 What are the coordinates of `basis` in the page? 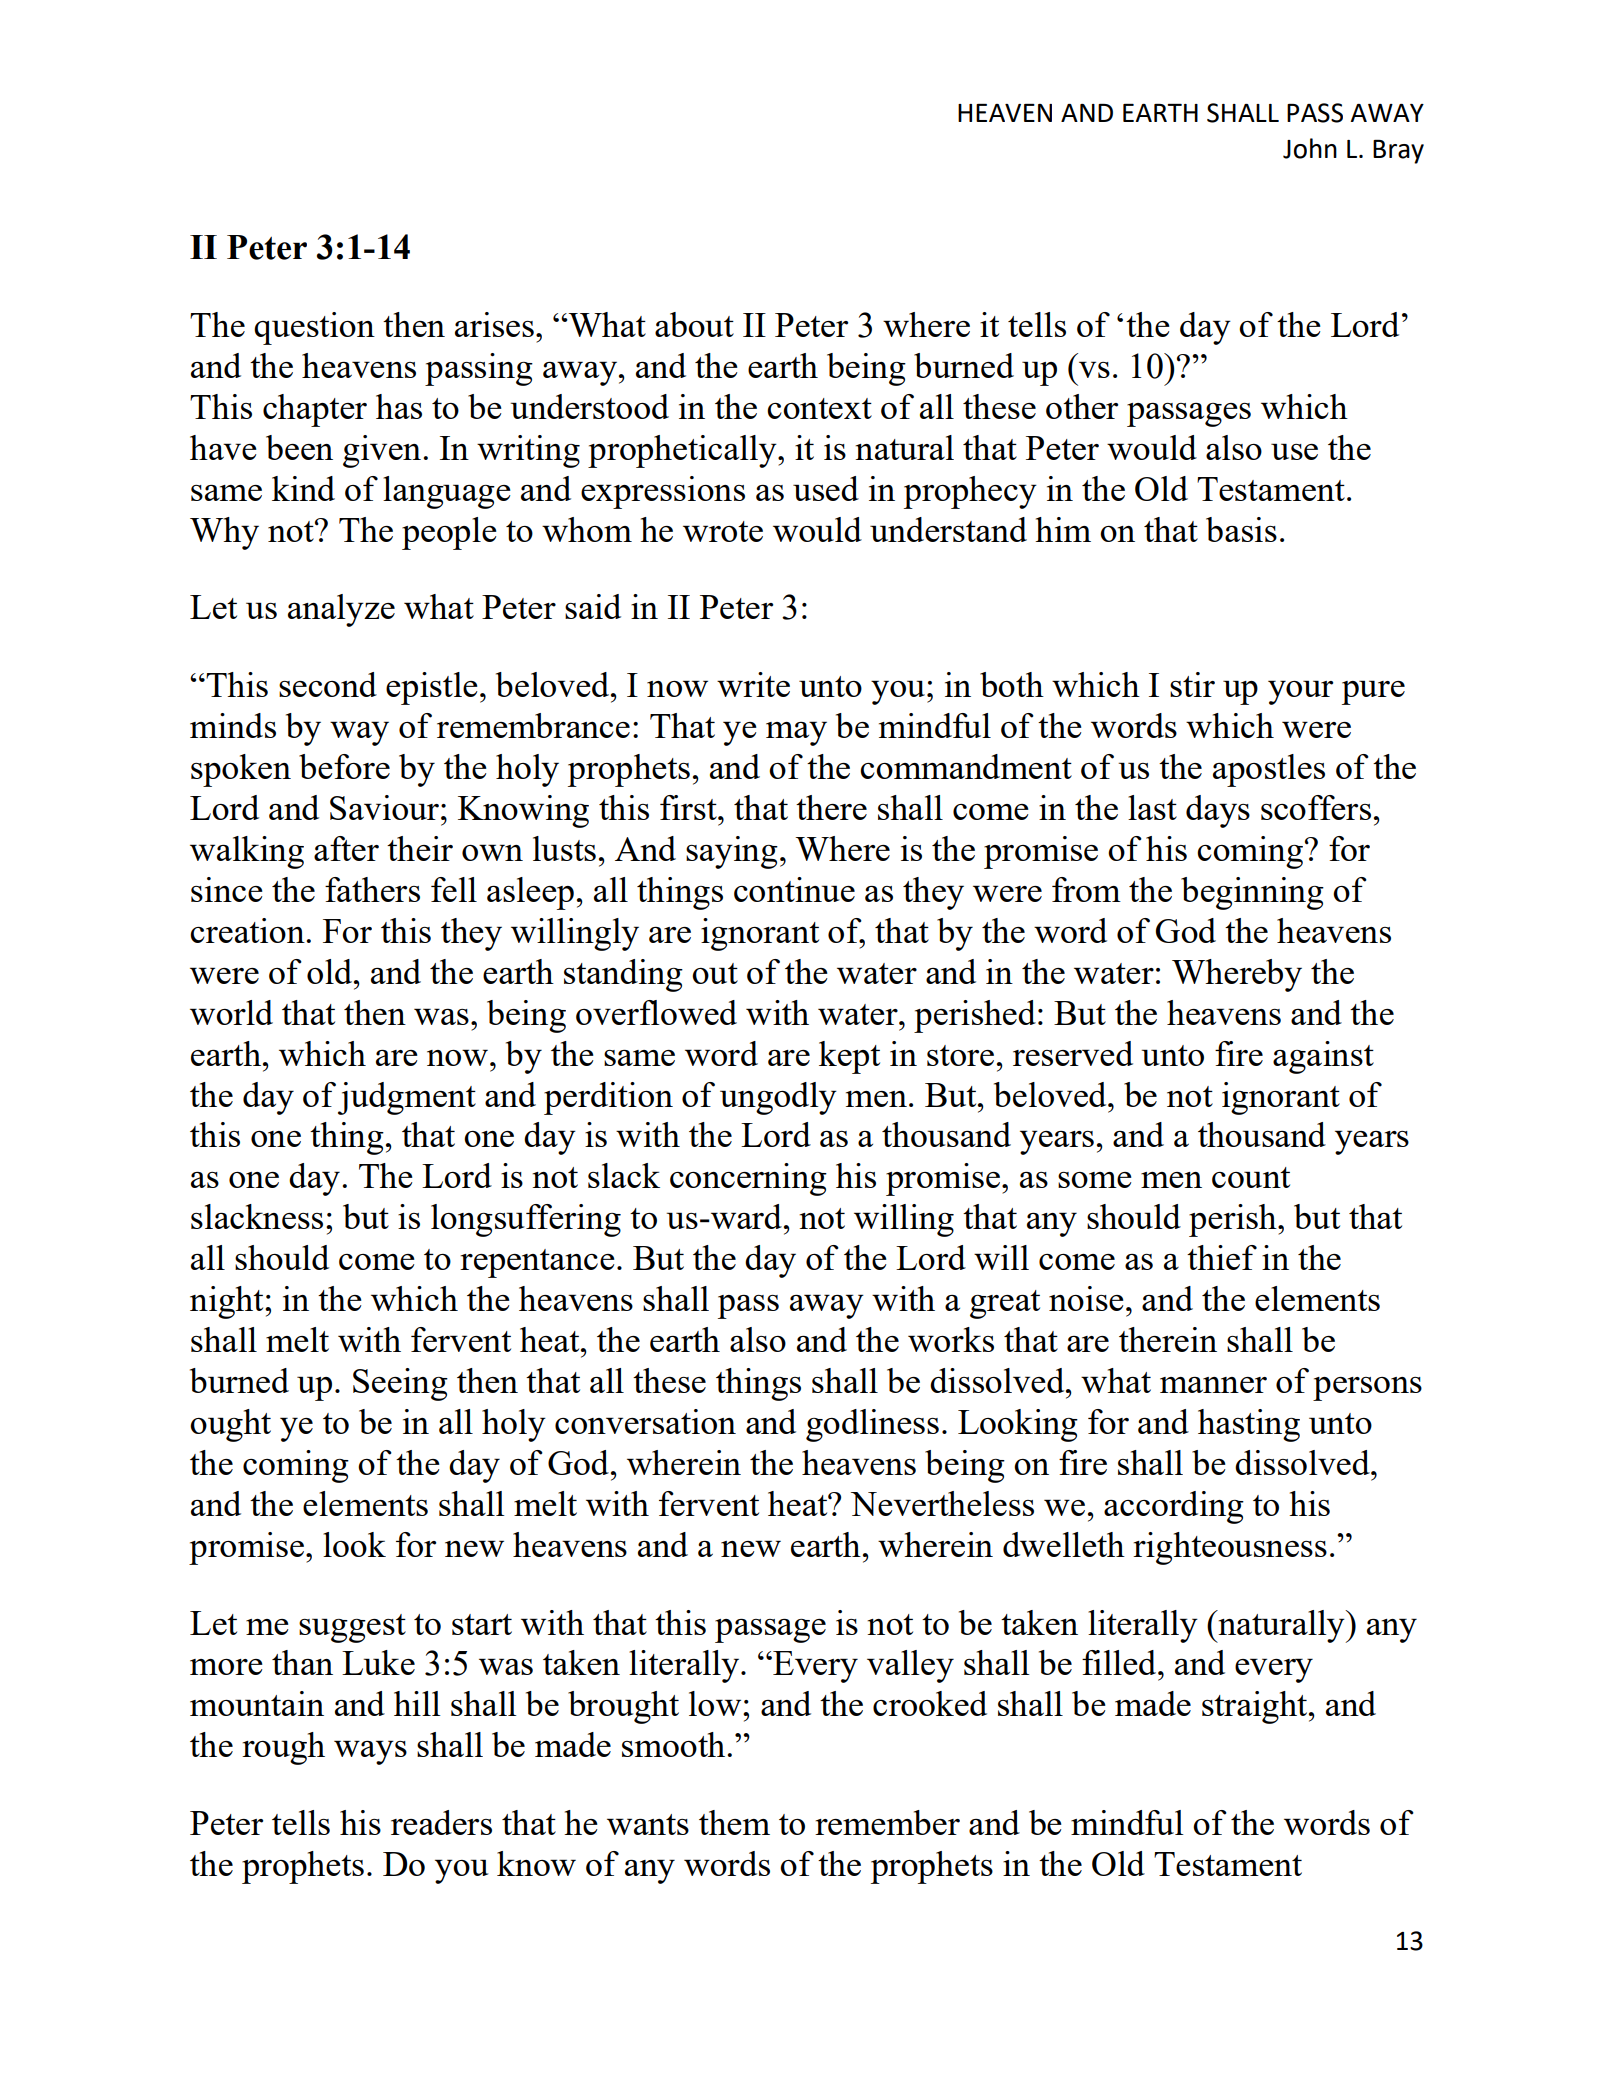 It's located at (1241, 529).
